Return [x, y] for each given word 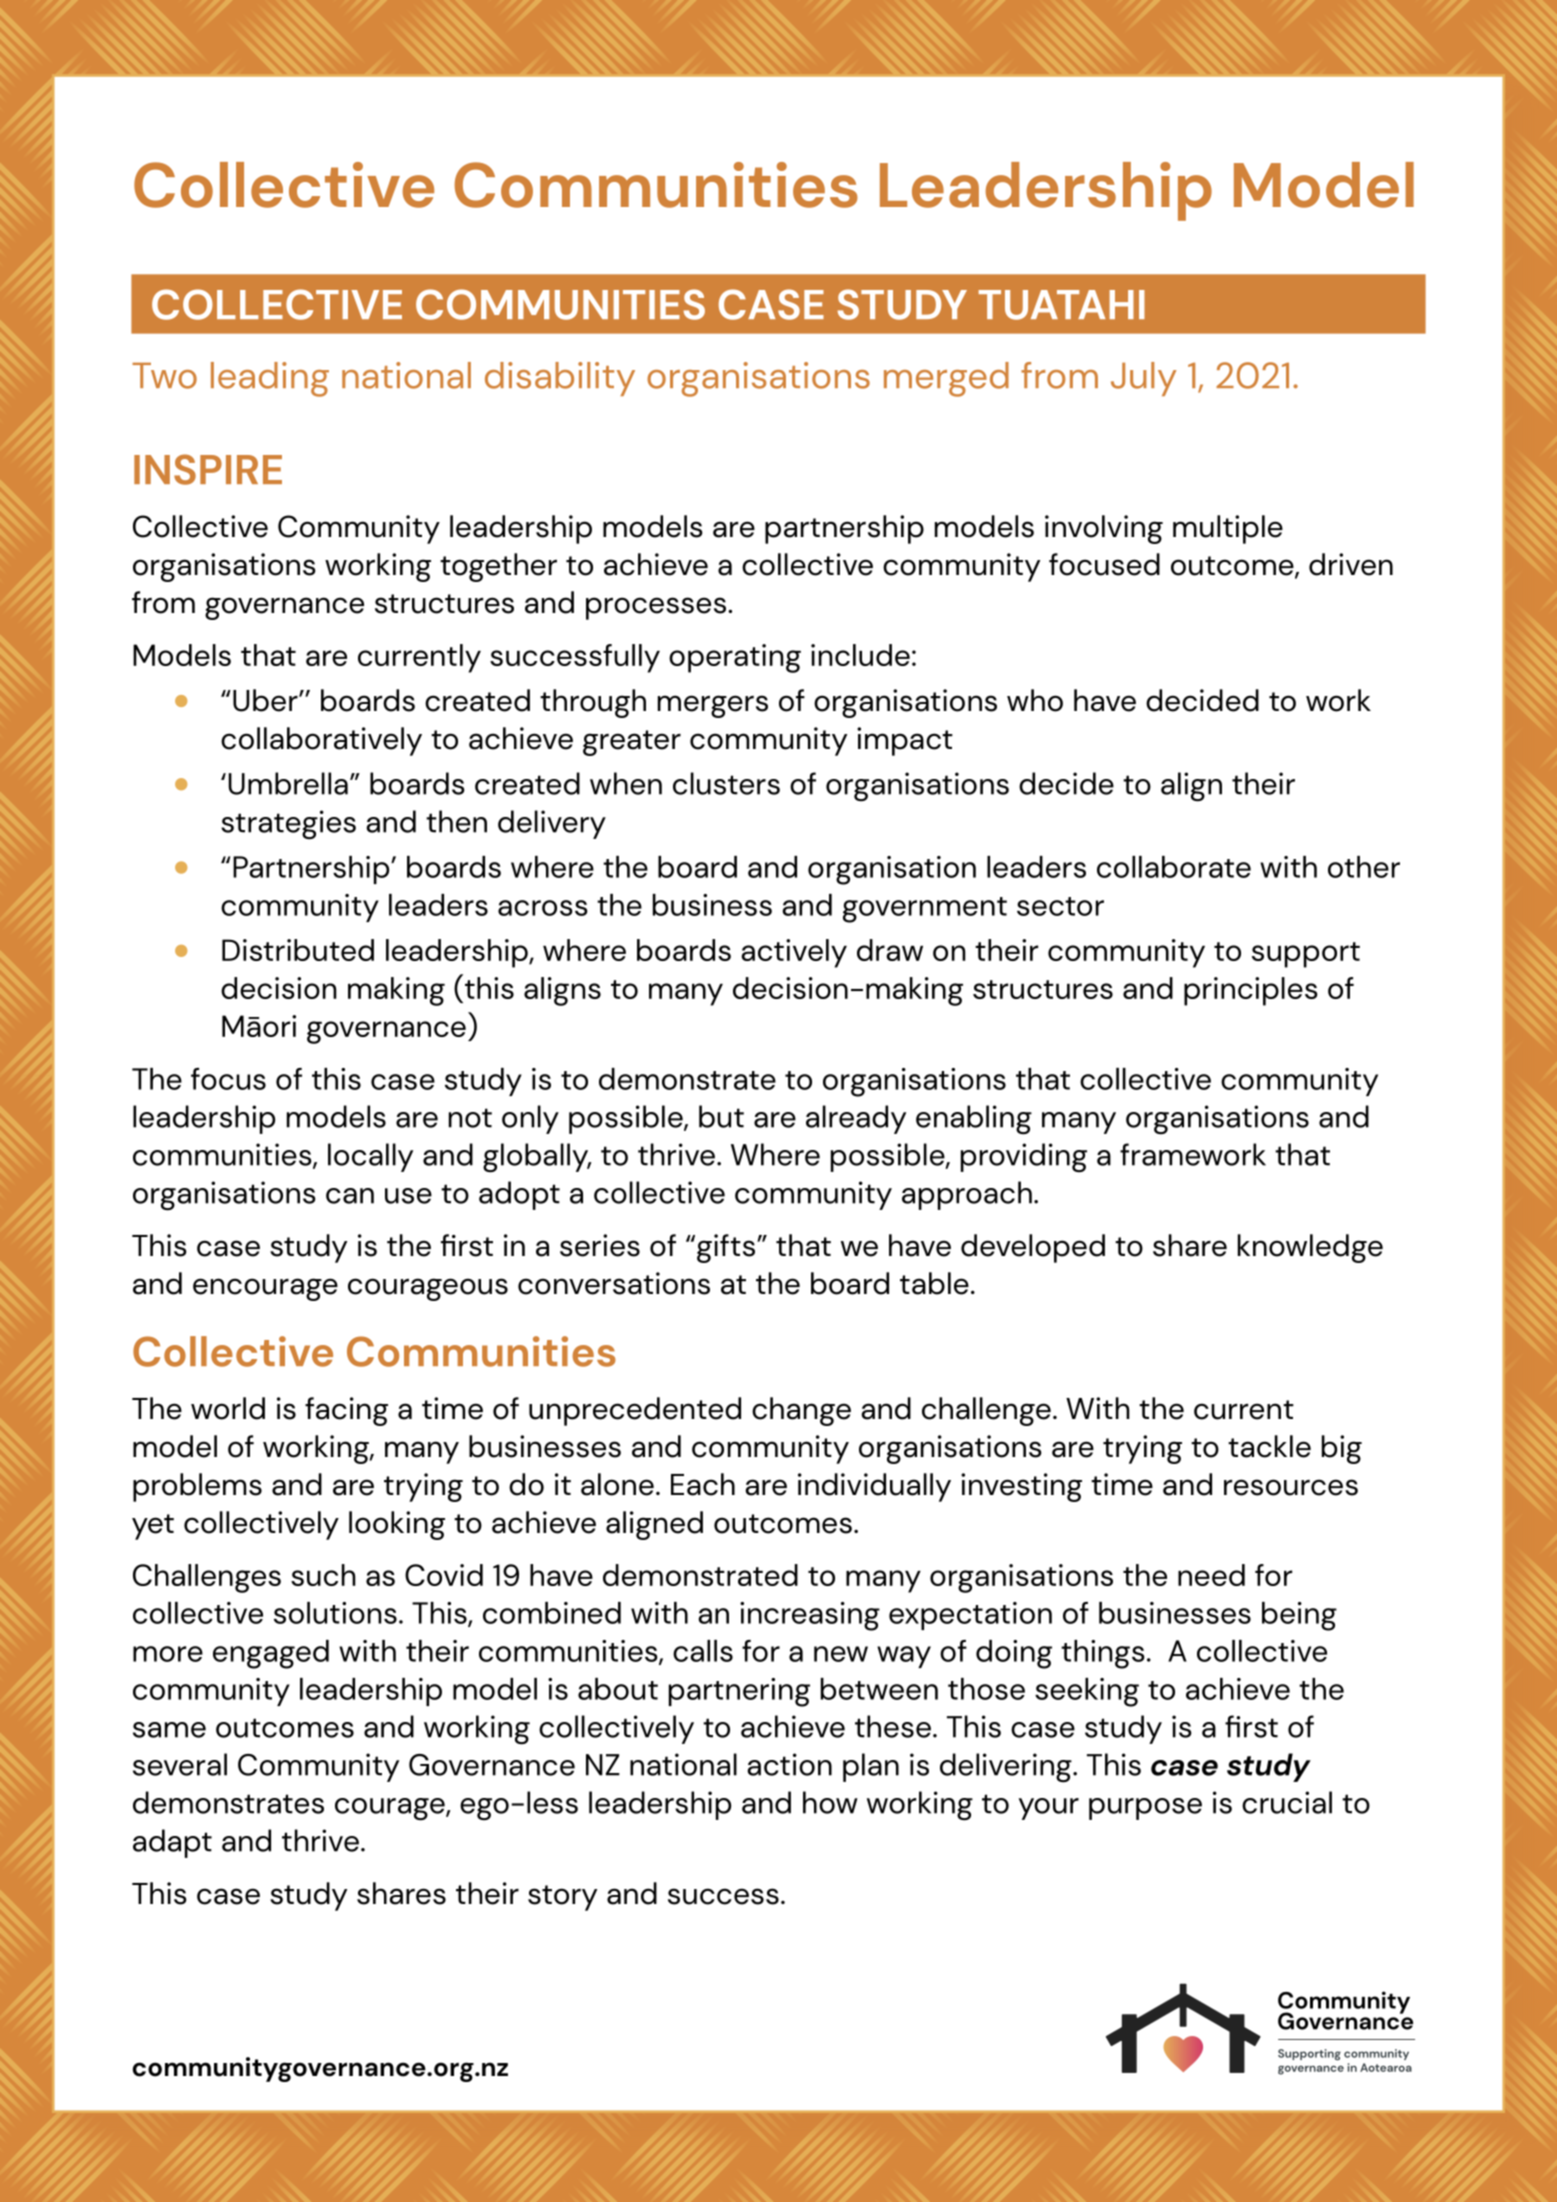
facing [346, 1411]
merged [946, 379]
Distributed [298, 950]
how [830, 1802]
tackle [1269, 1446]
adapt [172, 1843]
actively [794, 953]
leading [270, 379]
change [801, 1411]
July [1143, 379]
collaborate [1174, 867]
